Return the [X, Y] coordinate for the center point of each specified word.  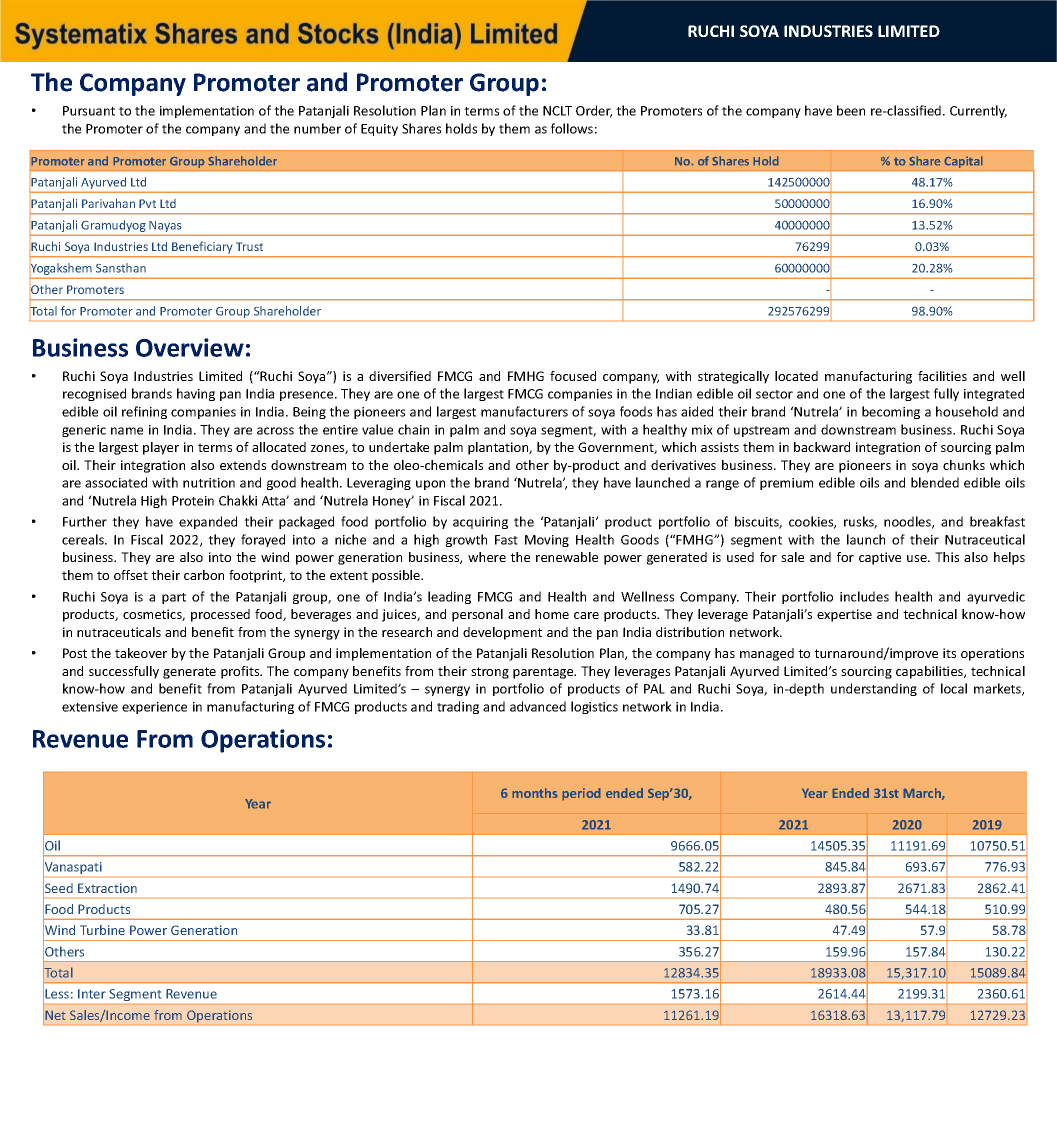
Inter [92, 994]
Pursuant [89, 111]
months [535, 793]
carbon [204, 575]
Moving [547, 541]
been [851, 110]
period [581, 794]
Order [594, 111]
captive [880, 558]
